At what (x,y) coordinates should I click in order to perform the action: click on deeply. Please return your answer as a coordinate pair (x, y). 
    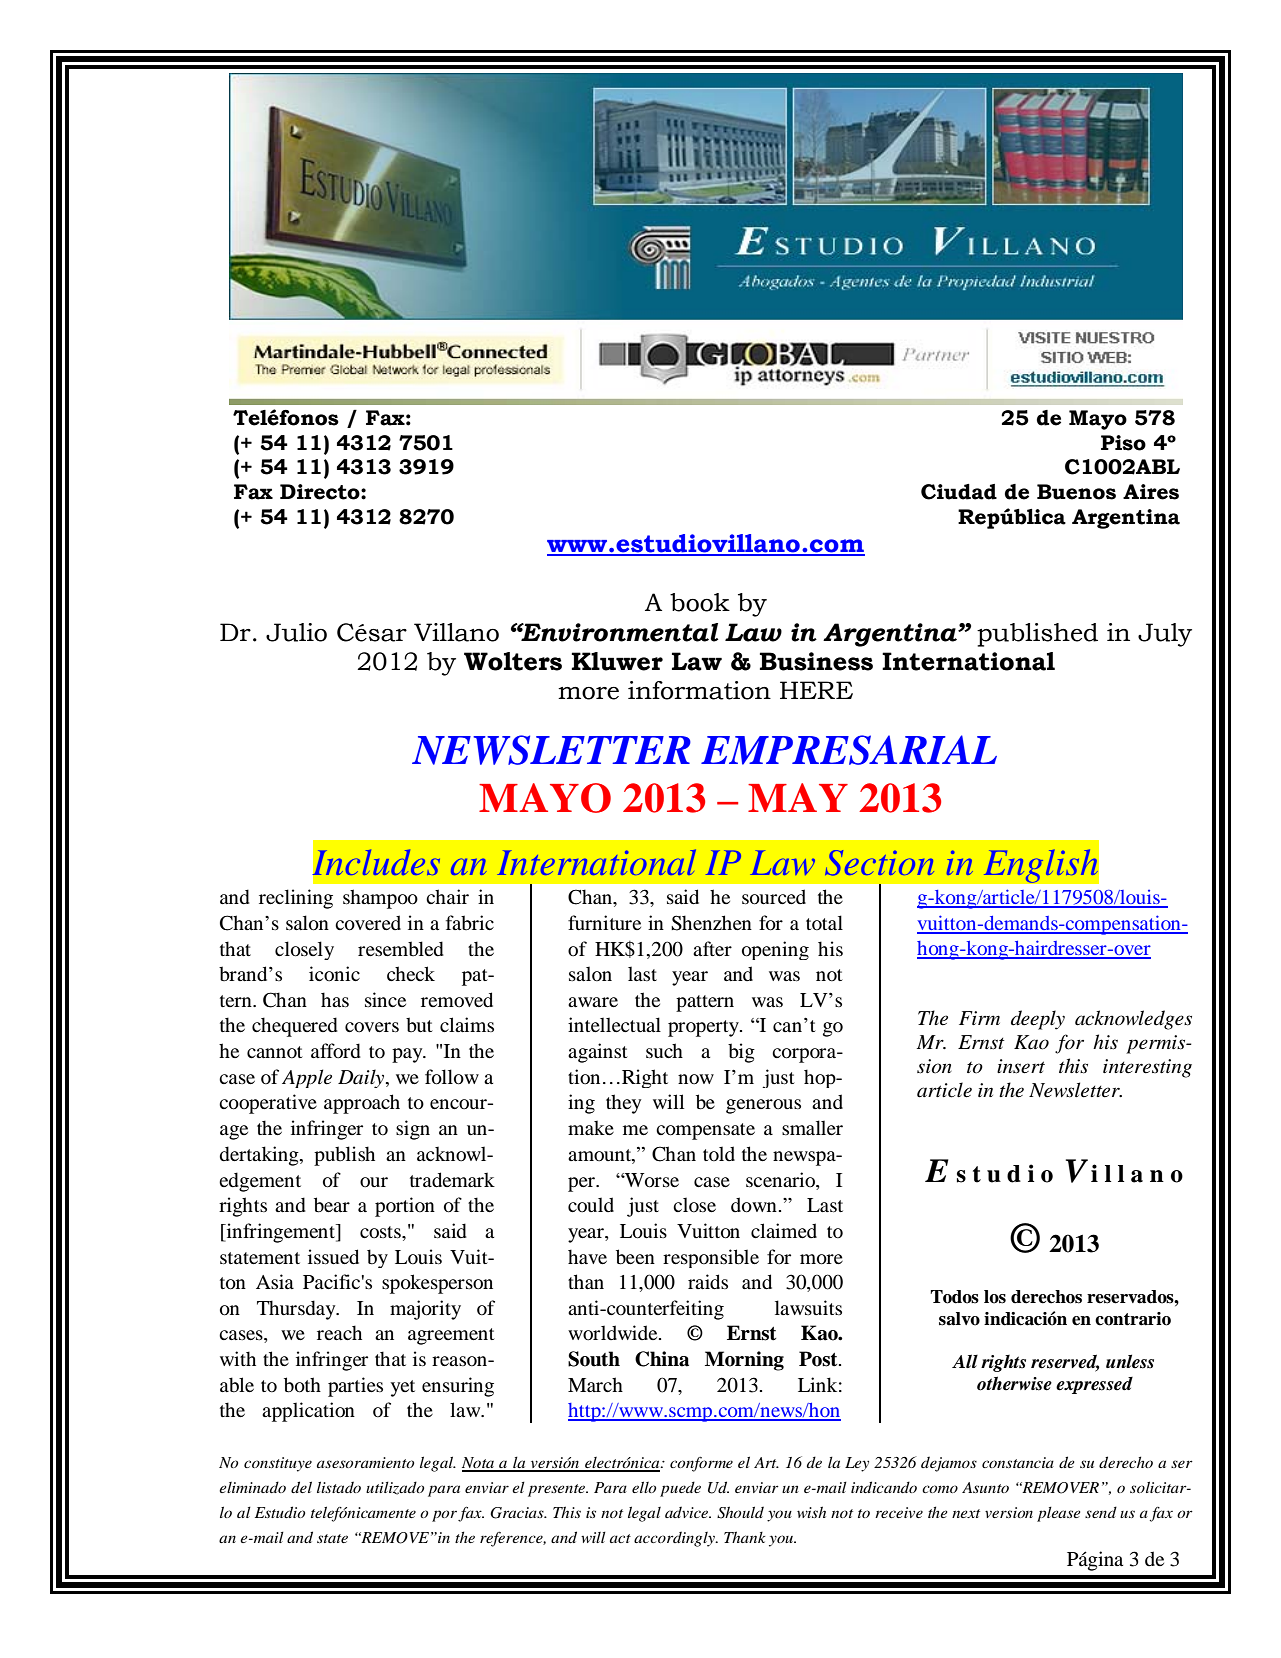
    Looking at the image, I should click on (1038, 1020).
